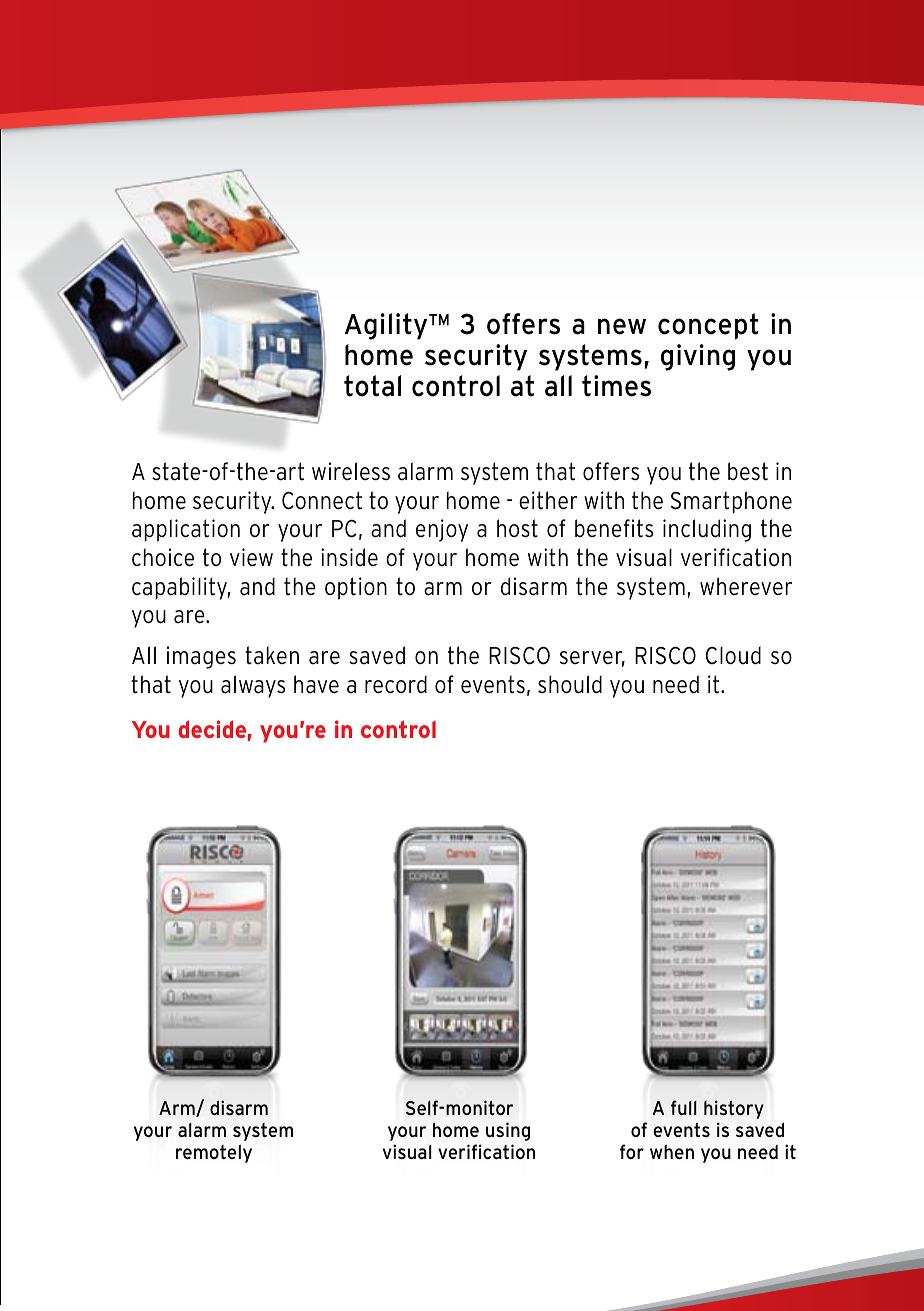  Describe the element at coordinates (616, 386) in the screenshot. I see `times` at that location.
